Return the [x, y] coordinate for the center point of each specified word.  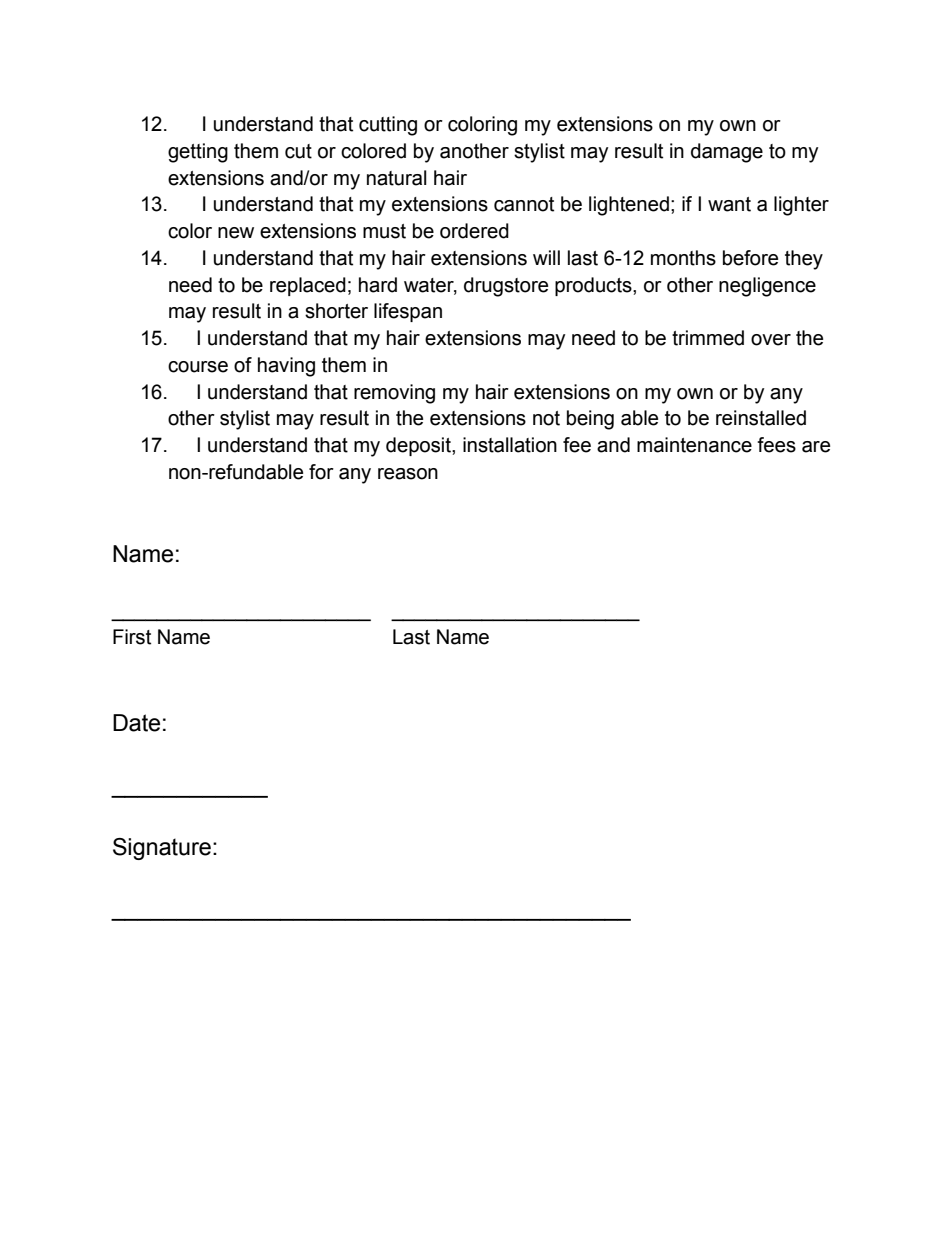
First [132, 637]
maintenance [694, 445]
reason [408, 474]
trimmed [708, 338]
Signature [162, 849]
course [198, 367]
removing [394, 394]
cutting [388, 126]
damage [727, 153]
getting [198, 153]
